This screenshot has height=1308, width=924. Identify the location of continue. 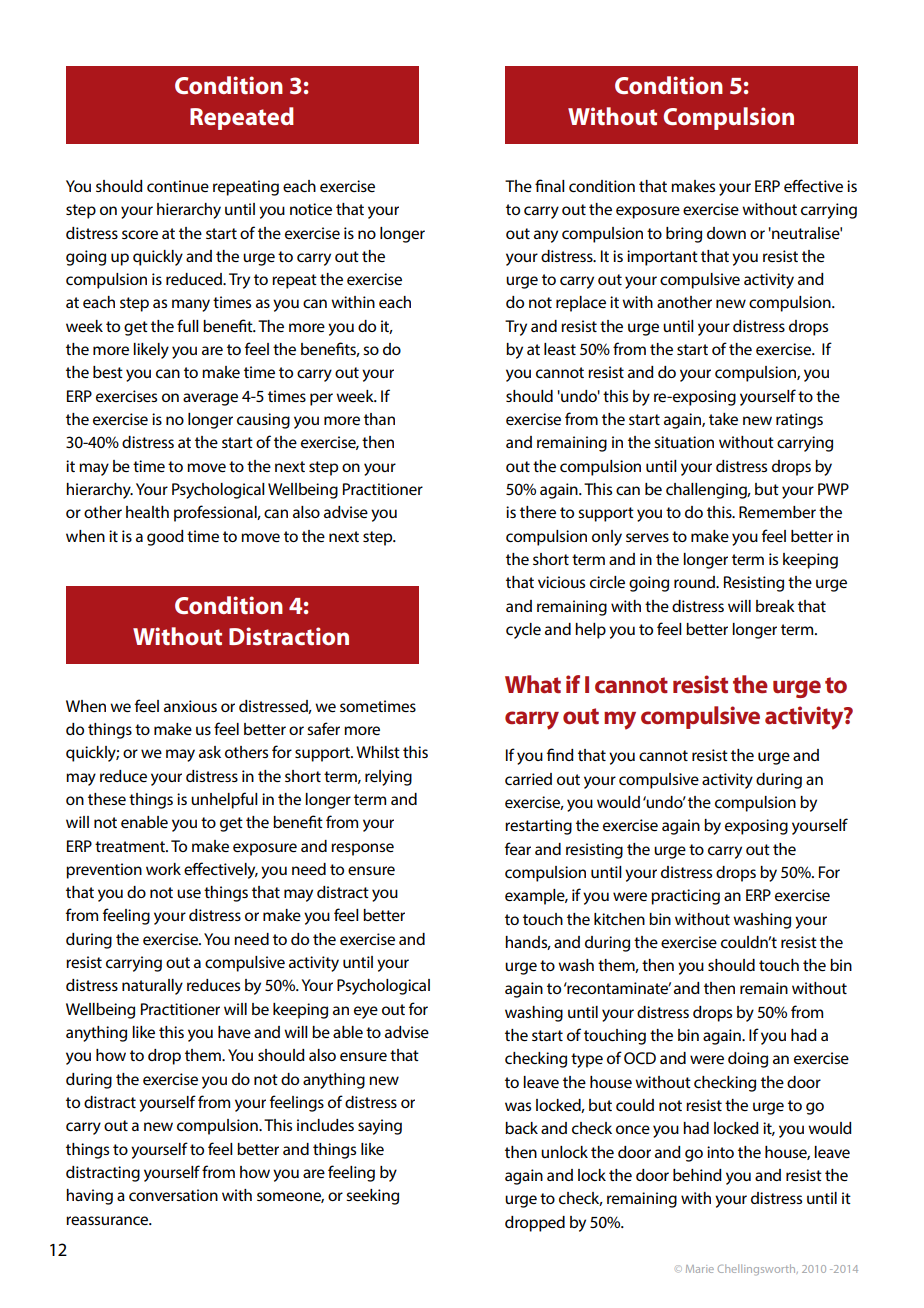
(178, 186).
